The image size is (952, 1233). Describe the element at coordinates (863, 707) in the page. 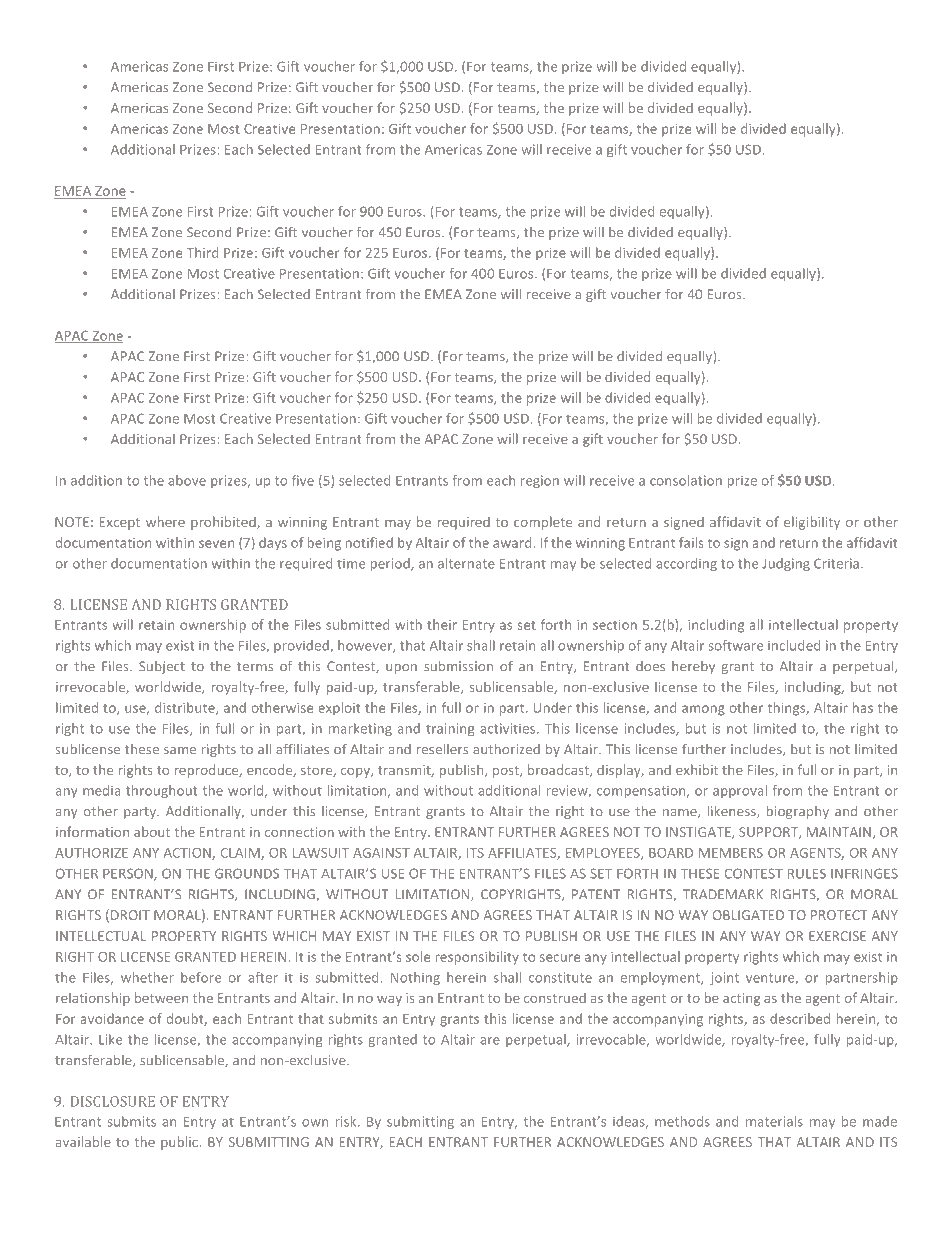

I see `has` at that location.
